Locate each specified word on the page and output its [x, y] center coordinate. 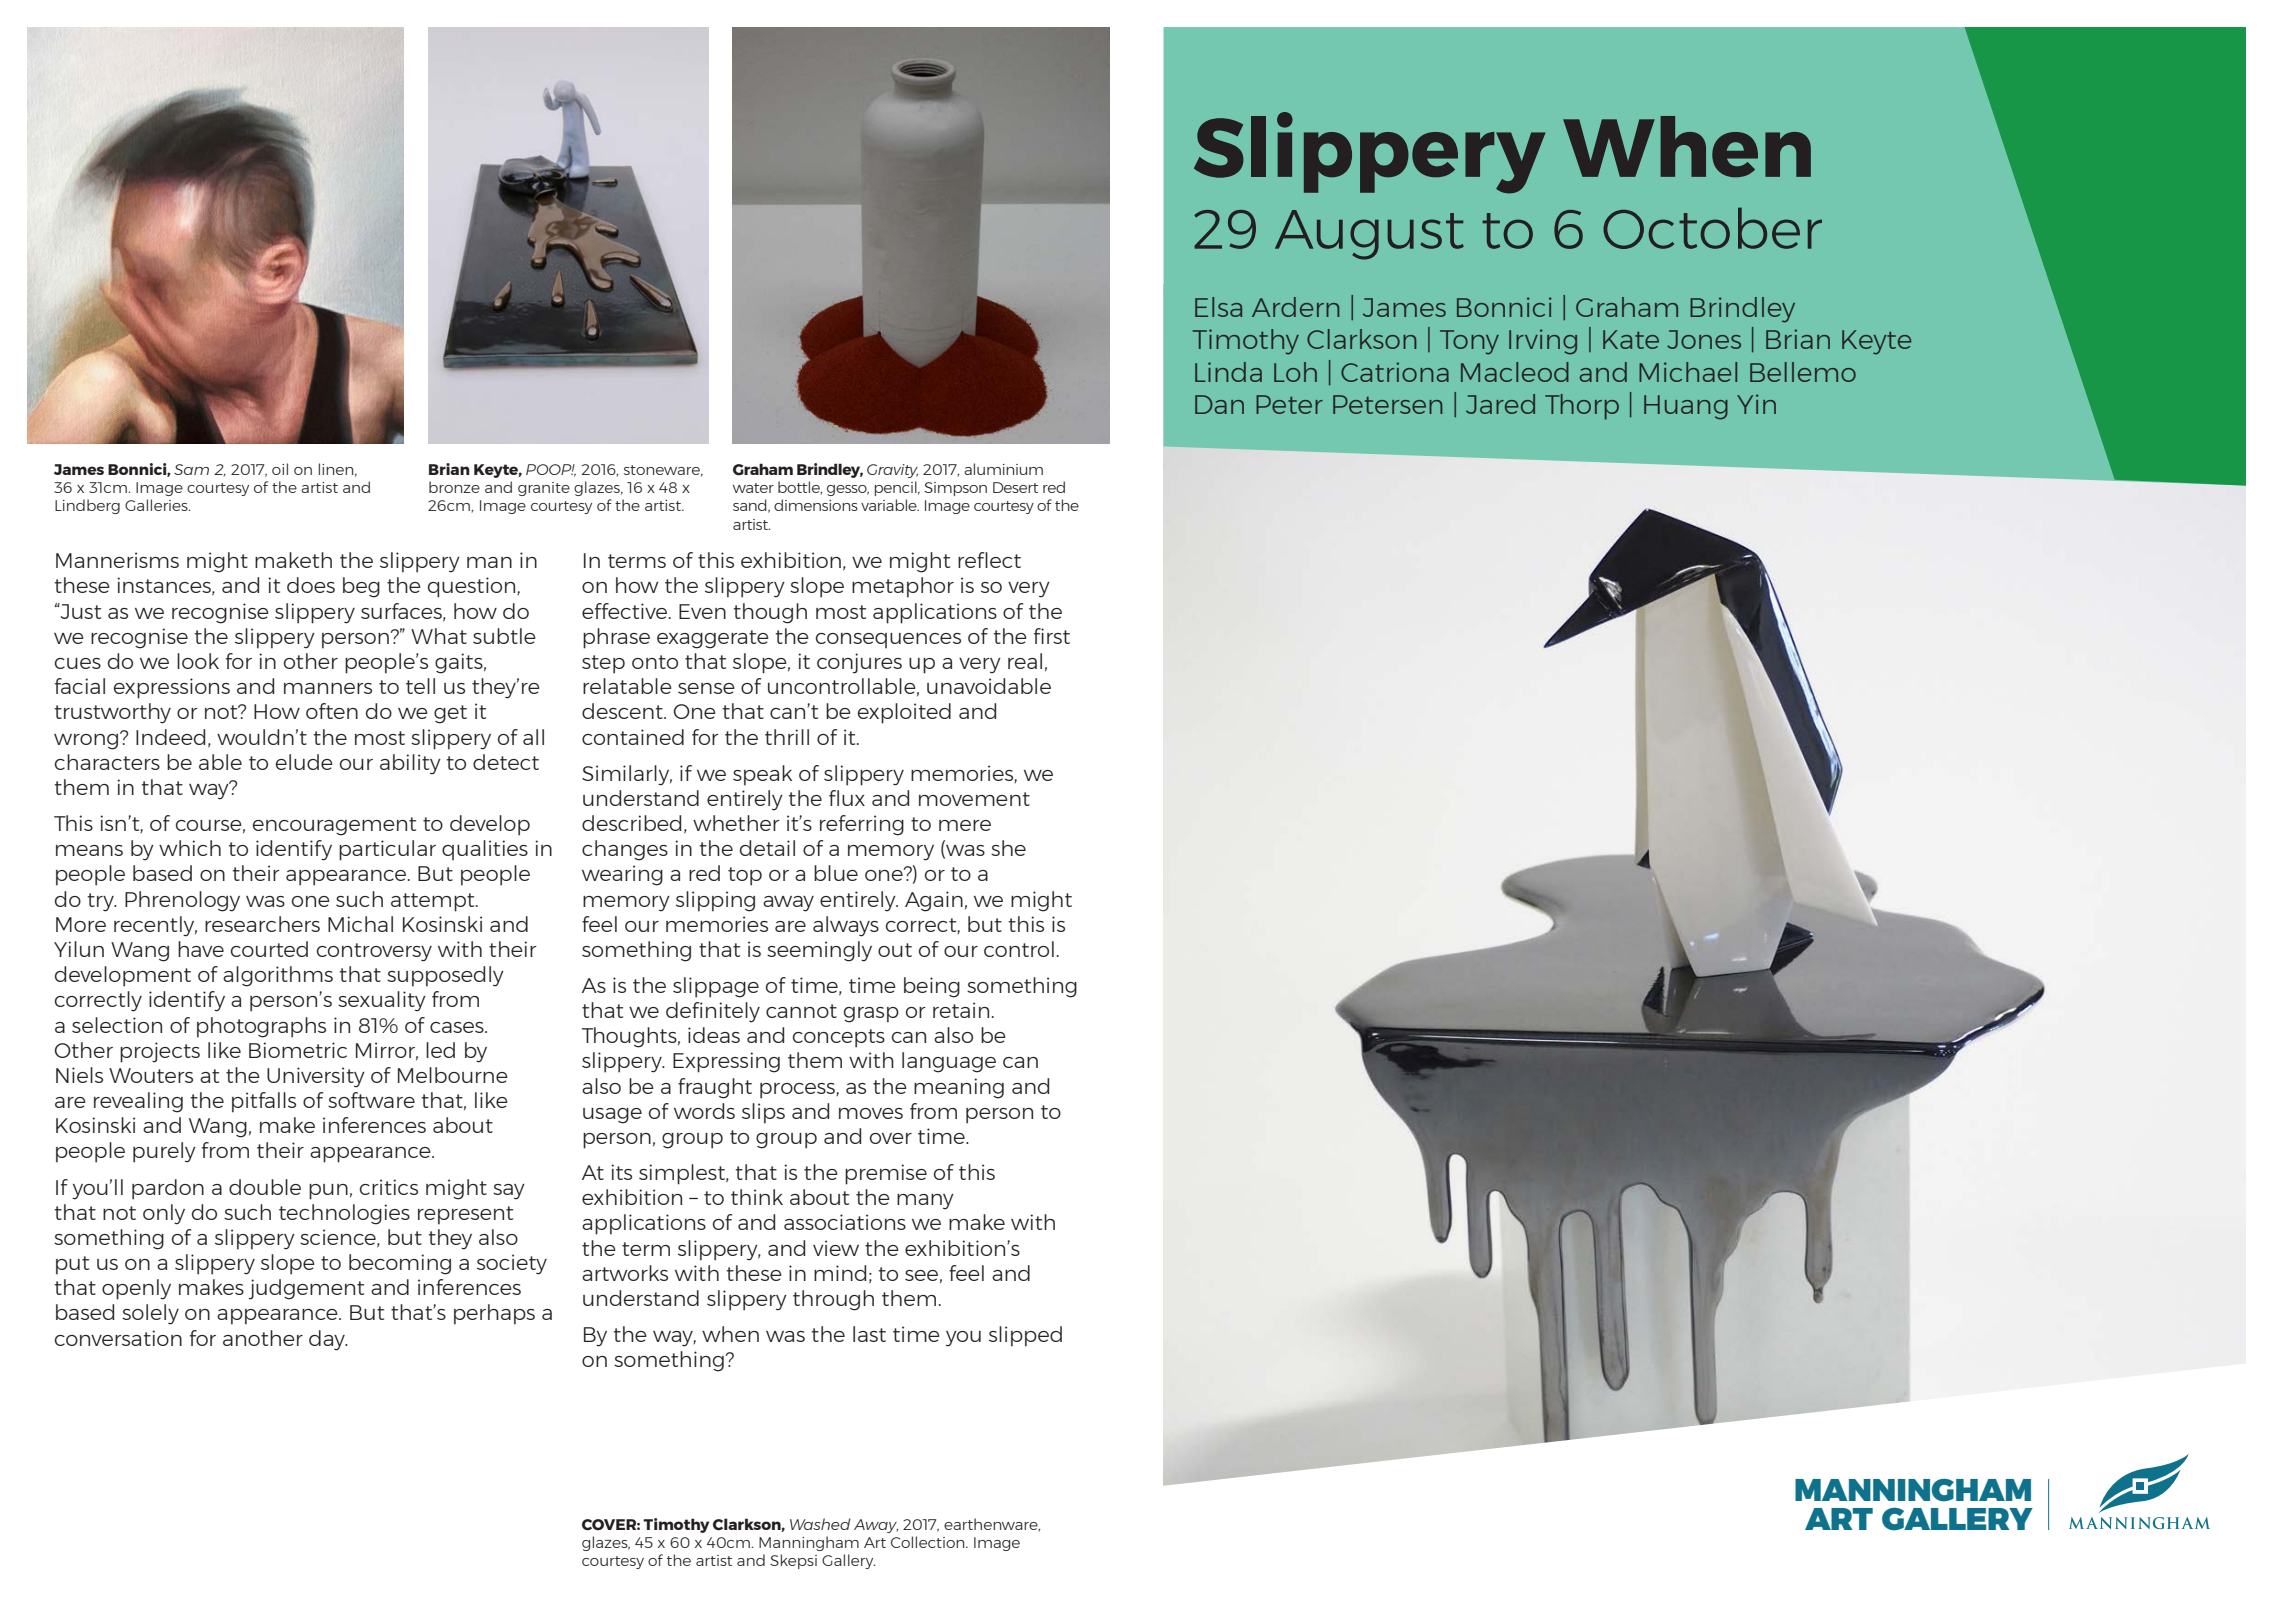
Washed [820, 1524]
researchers [262, 924]
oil [280, 469]
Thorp [1582, 407]
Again [934, 901]
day [328, 1340]
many [925, 1202]
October [1712, 228]
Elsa [1218, 307]
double [265, 1187]
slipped [1025, 1336]
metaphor [903, 587]
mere [965, 825]
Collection [929, 1542]
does [311, 585]
